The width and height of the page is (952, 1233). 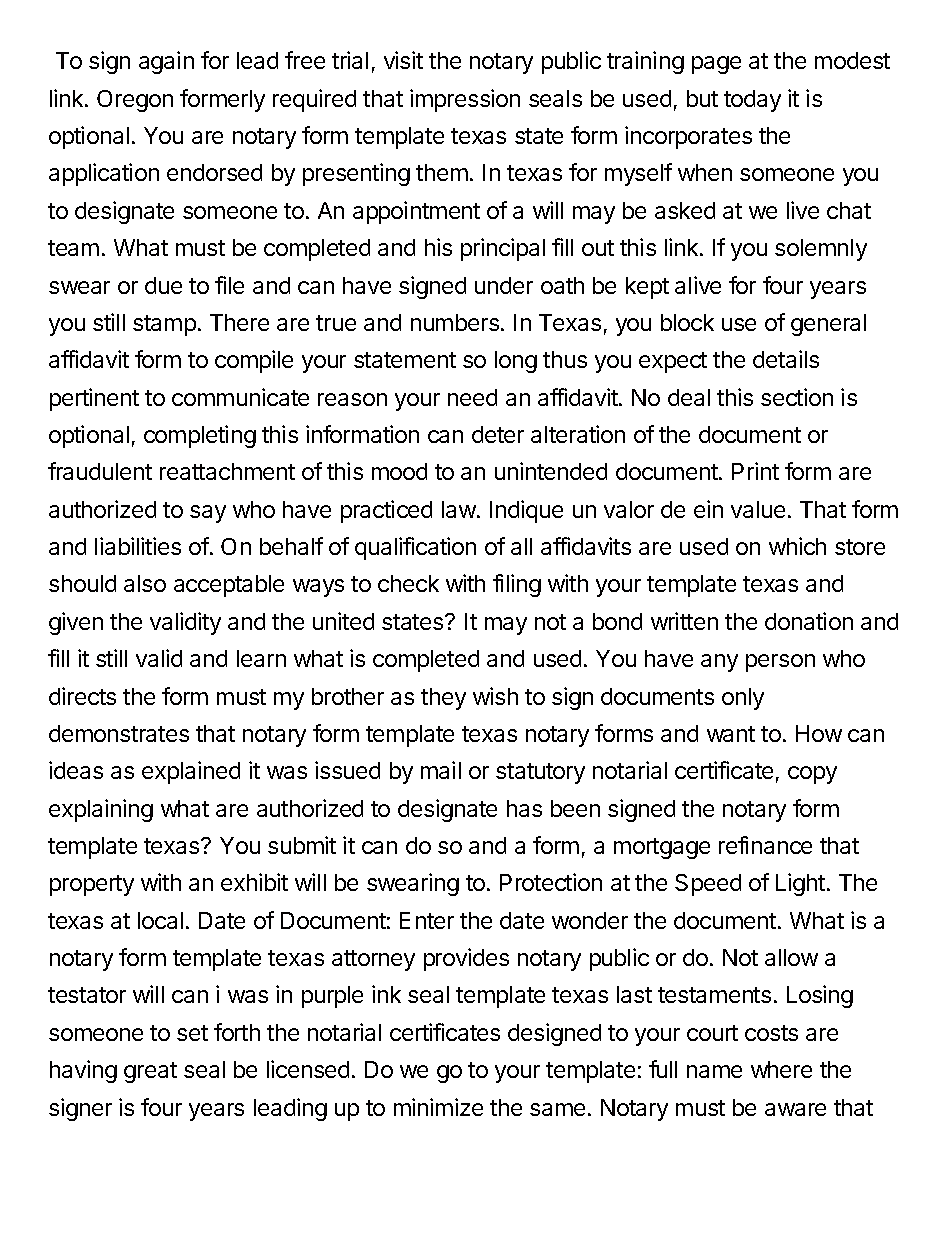 What do you see at coordinates (752, 101) in the page?
I see `today` at bounding box center [752, 101].
